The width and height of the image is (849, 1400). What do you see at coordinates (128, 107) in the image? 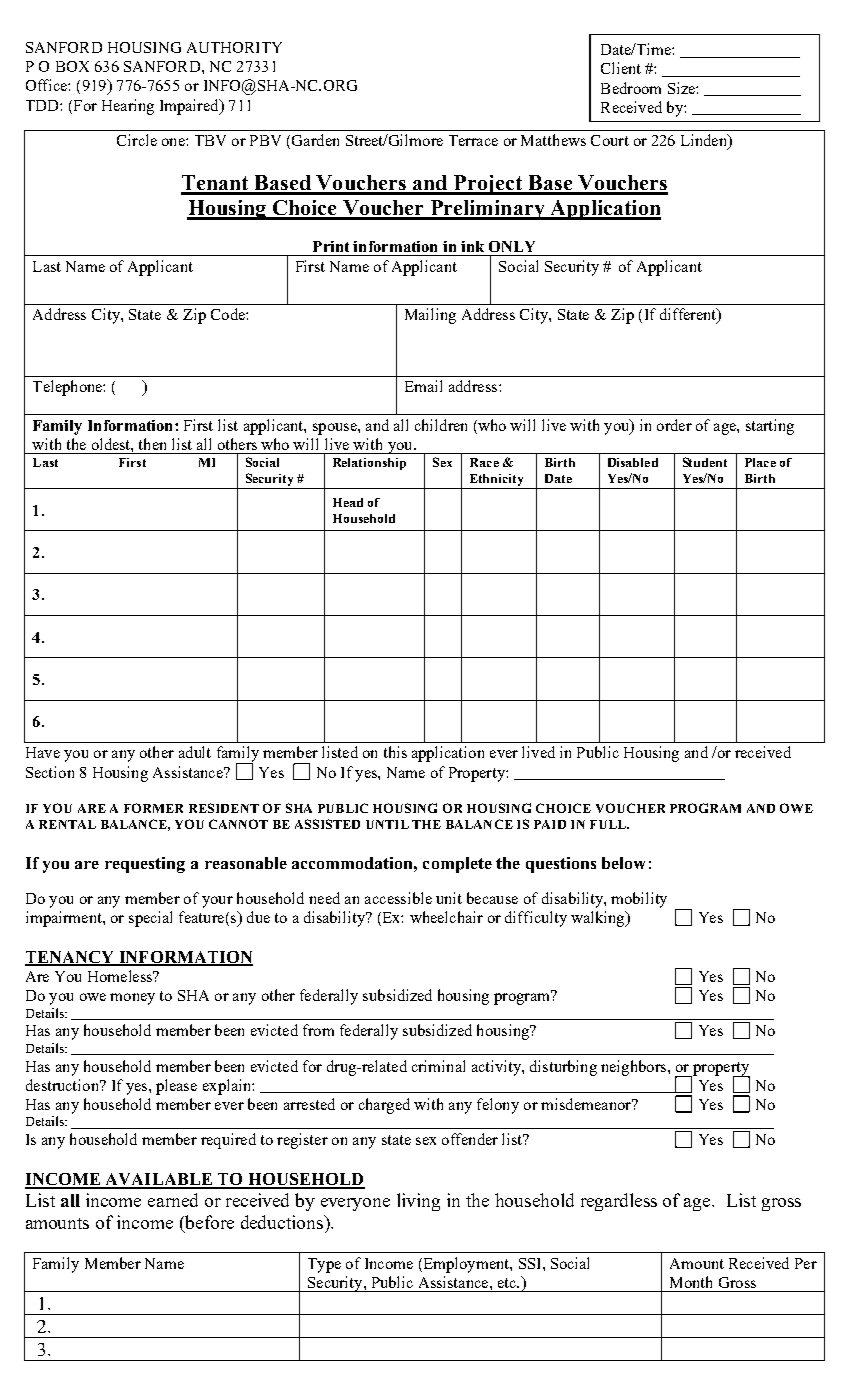
I see `Hearing` at bounding box center [128, 107].
